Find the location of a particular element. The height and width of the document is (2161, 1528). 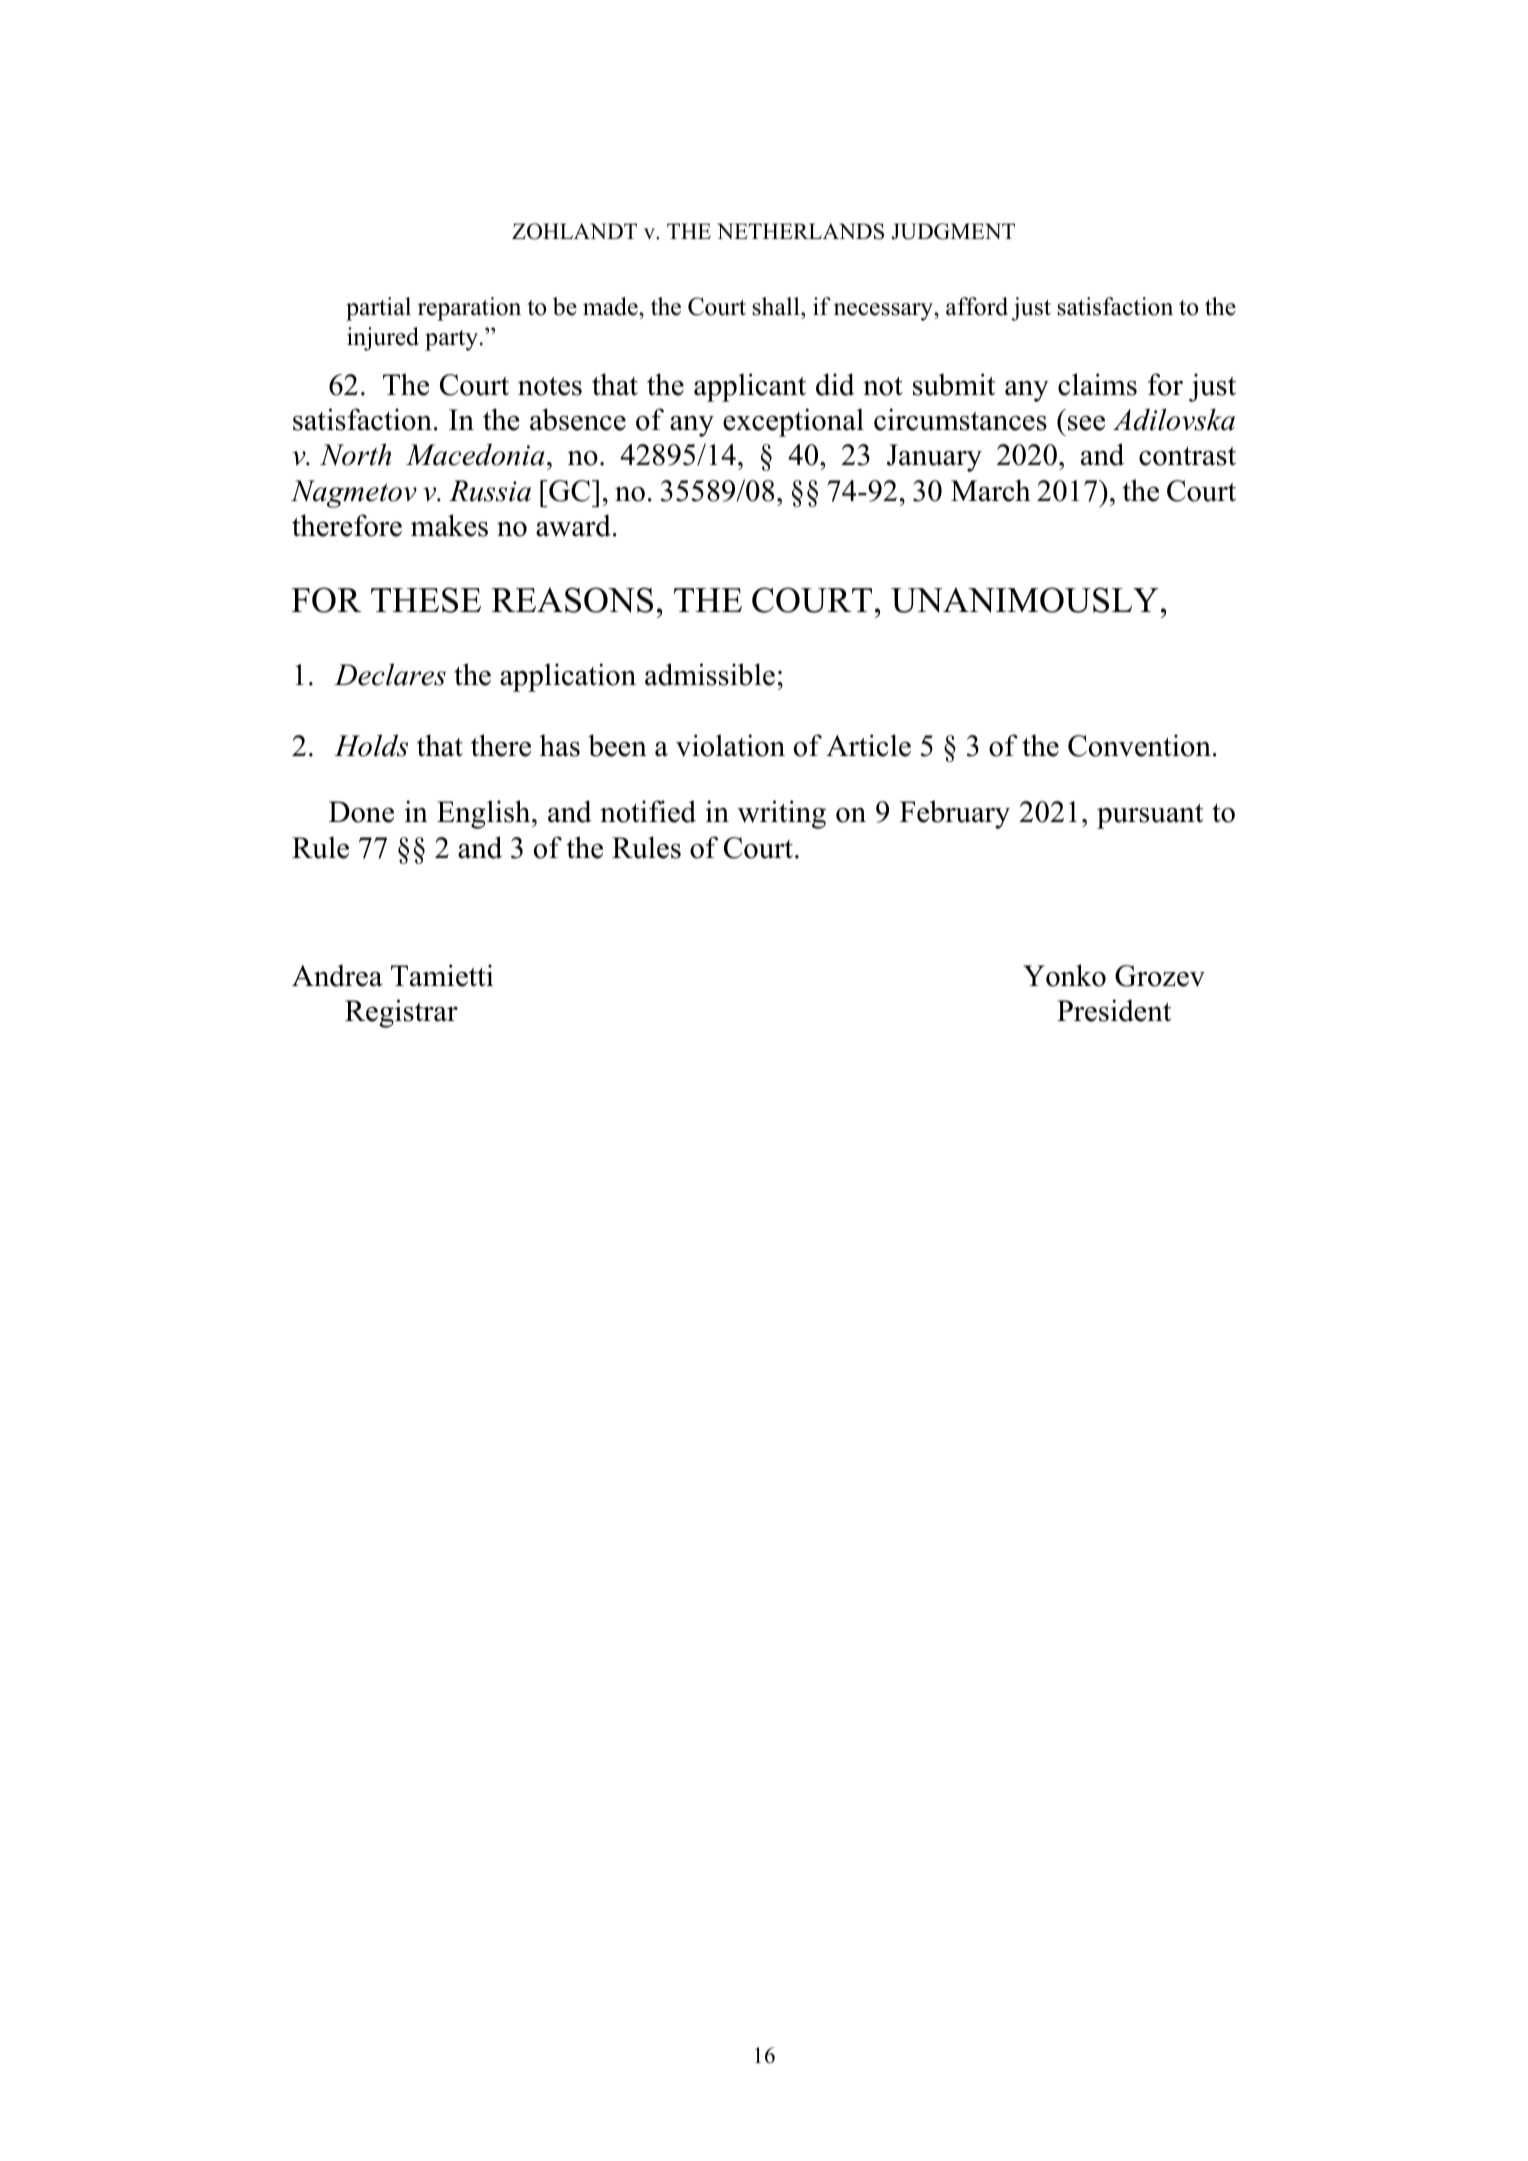

admissible is located at coordinates (710, 674).
